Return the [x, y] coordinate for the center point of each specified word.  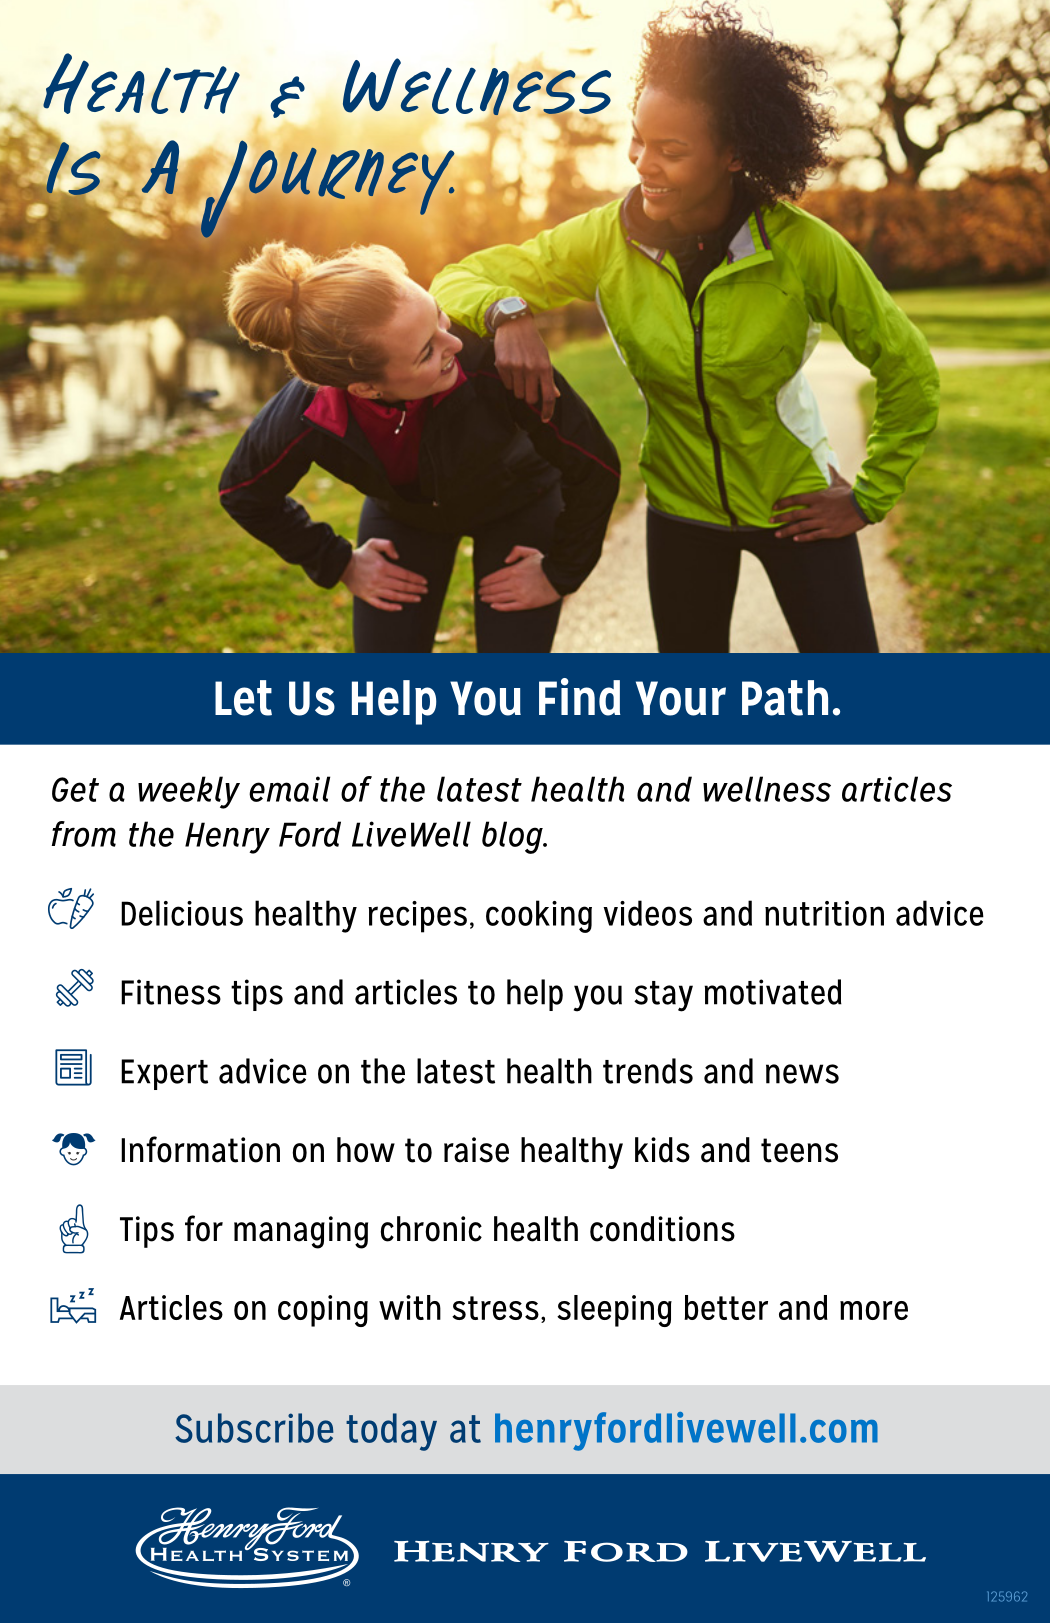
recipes [417, 917]
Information [200, 1149]
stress [495, 1308]
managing [301, 1232]
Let [243, 698]
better [726, 1307]
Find [580, 697]
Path [785, 698]
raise [476, 1150]
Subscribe [254, 1428]
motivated [773, 992]
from [84, 834]
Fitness [171, 992]
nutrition [824, 913]
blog [513, 837]
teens [799, 1150]
